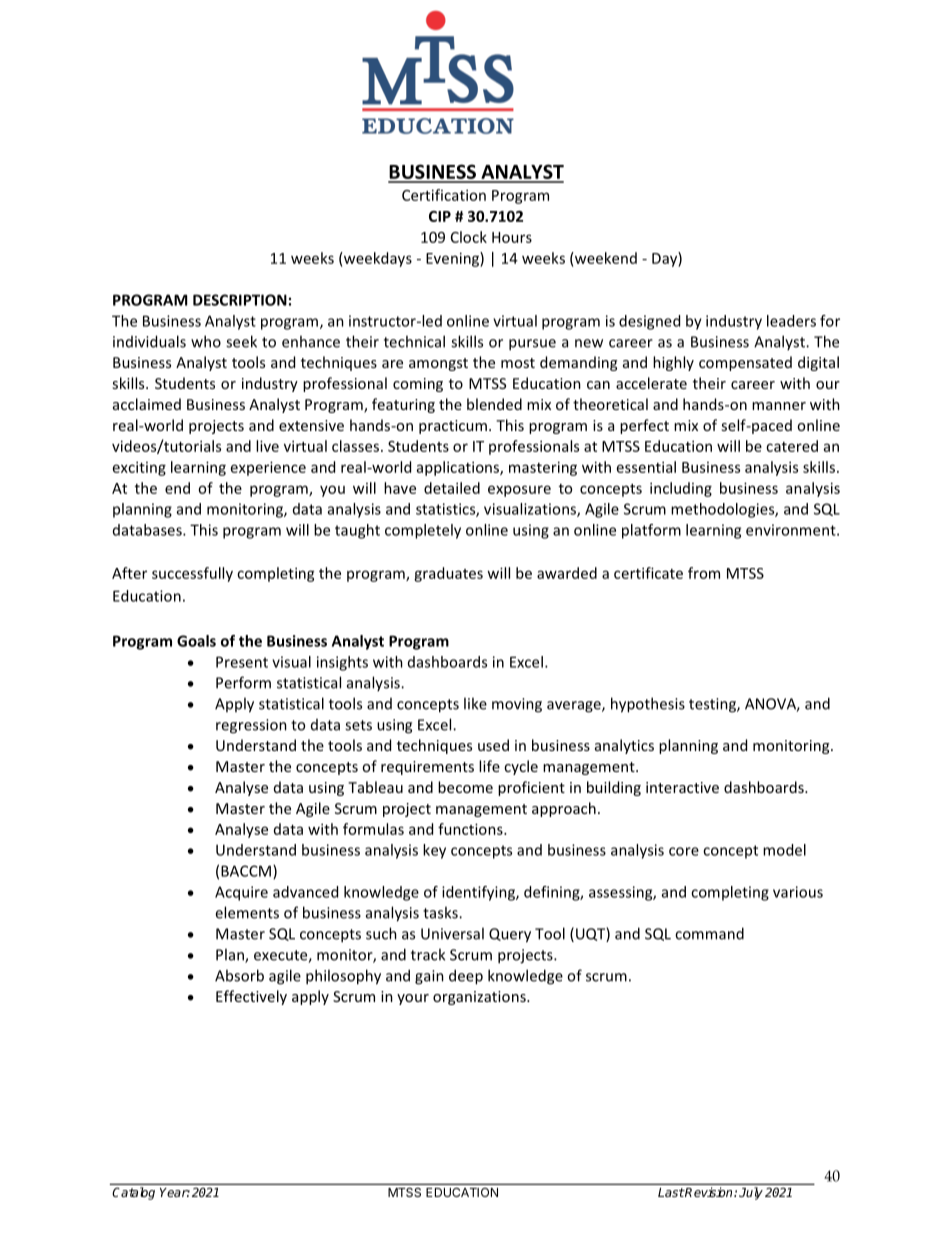  Describe the element at coordinates (243, 682) in the screenshot. I see `Perform` at that location.
